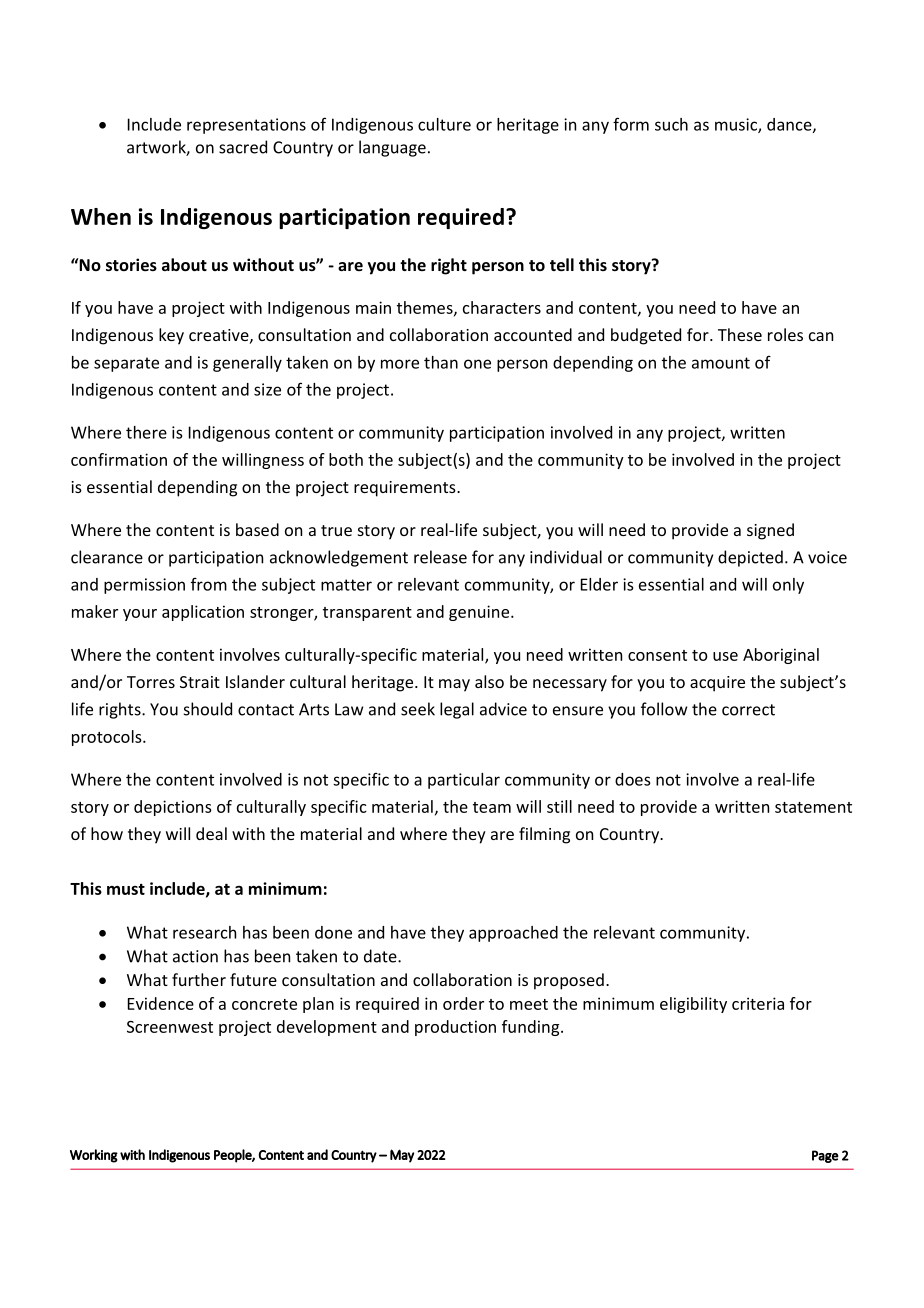 Image resolution: width=924 pixels, height=1308 pixels. Describe the element at coordinates (119, 459) in the image. I see `confirmation` at that location.
